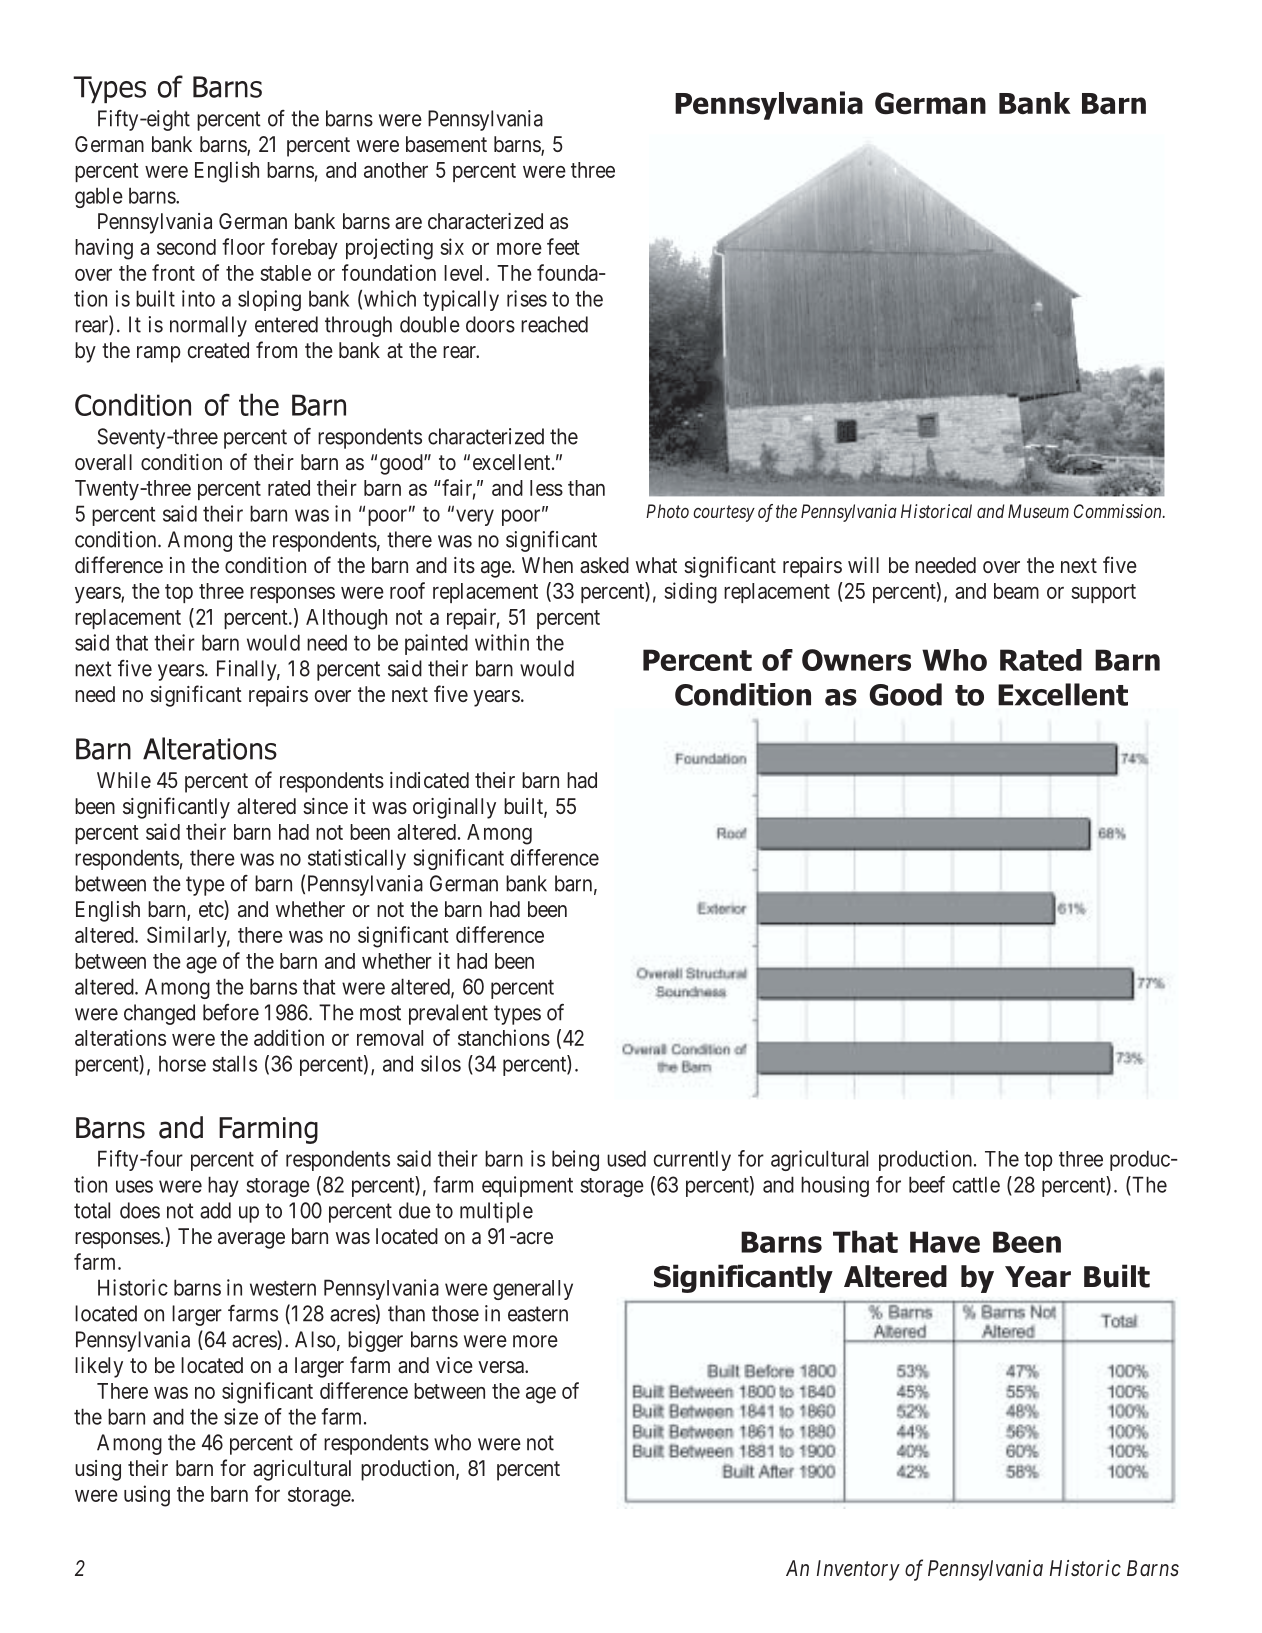 This image has height=1633, width=1262. I want to click on Although, so click(346, 619).
